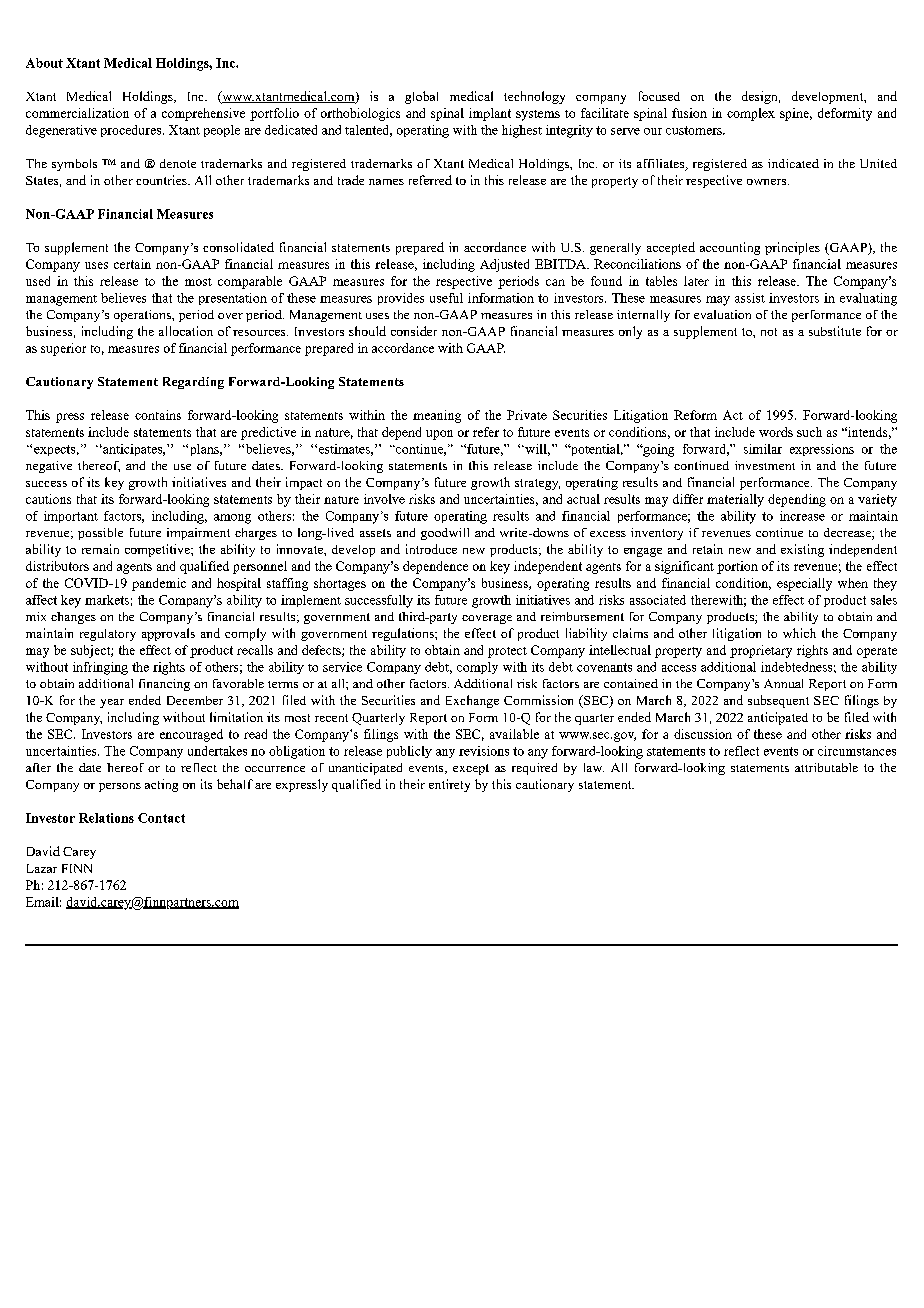 This document has width=924, height=1308. I want to click on complex, so click(751, 114).
